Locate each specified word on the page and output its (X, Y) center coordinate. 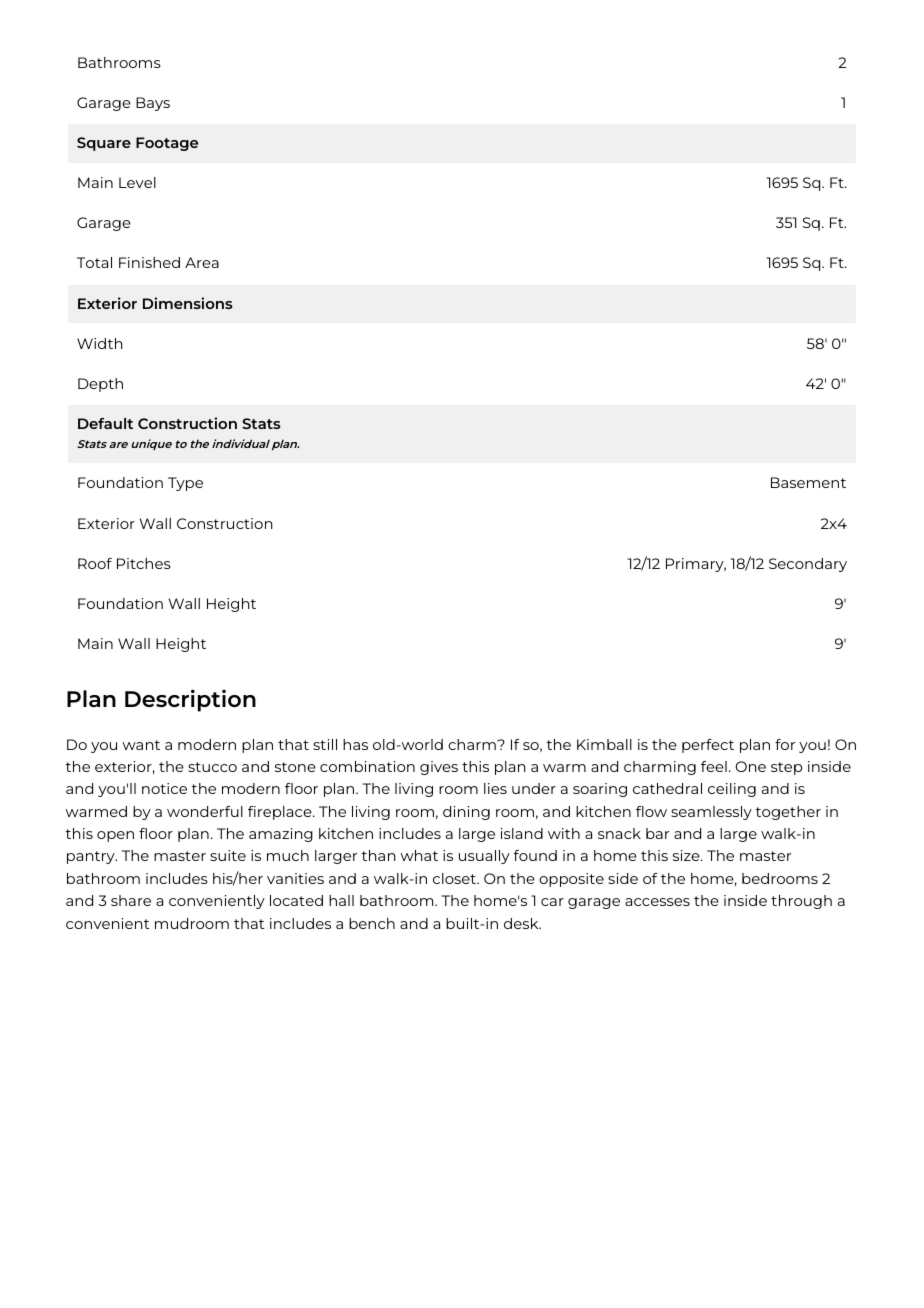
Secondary (808, 565)
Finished (149, 262)
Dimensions (188, 303)
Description (190, 700)
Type (185, 484)
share (131, 900)
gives (439, 768)
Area (202, 262)
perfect (708, 746)
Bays (153, 104)
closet (456, 878)
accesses (657, 902)
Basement (808, 482)
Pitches (144, 563)
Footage (167, 144)
